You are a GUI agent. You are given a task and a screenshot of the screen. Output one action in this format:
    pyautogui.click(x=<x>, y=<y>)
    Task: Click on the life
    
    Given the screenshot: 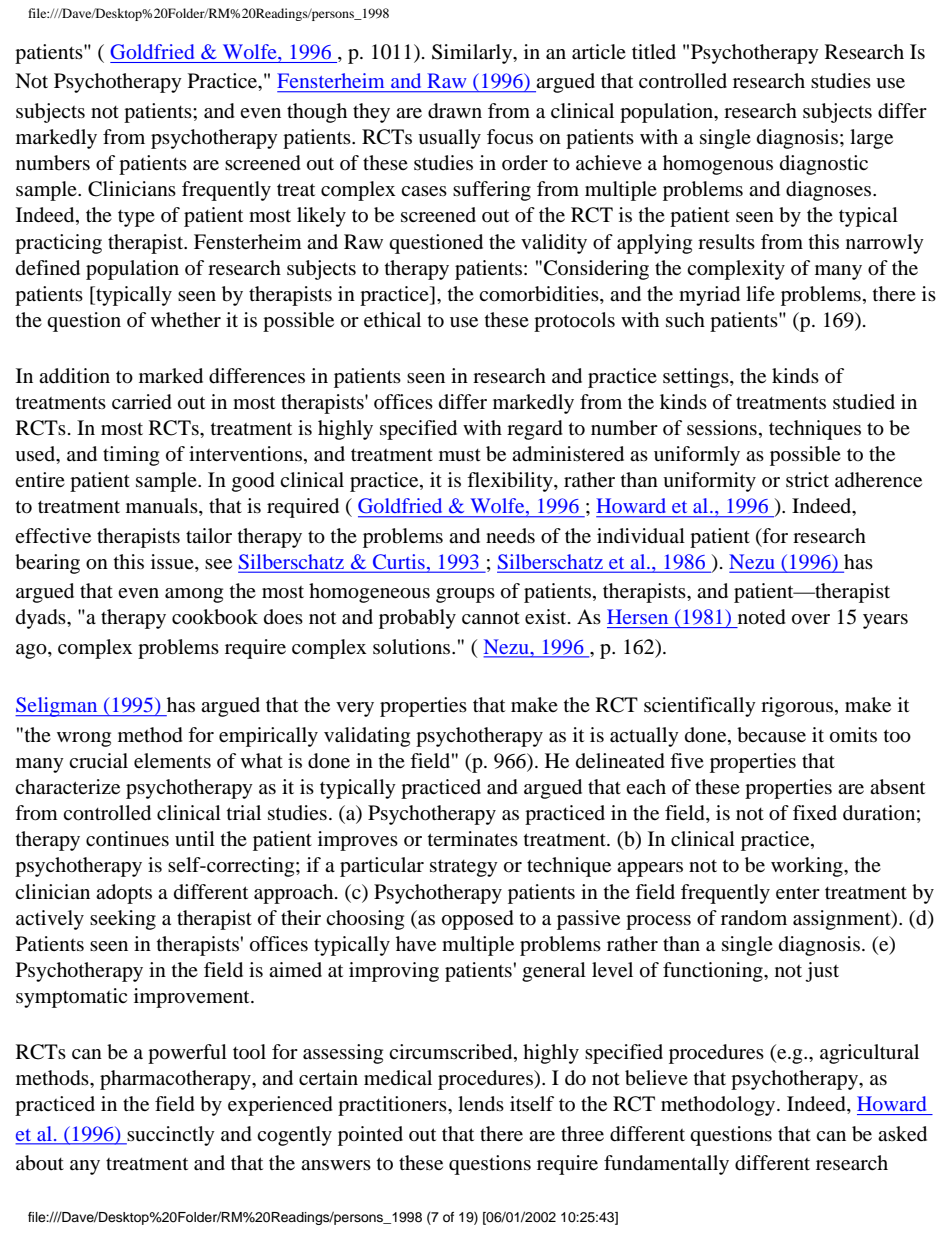 What is the action you would take?
    pyautogui.click(x=760, y=293)
